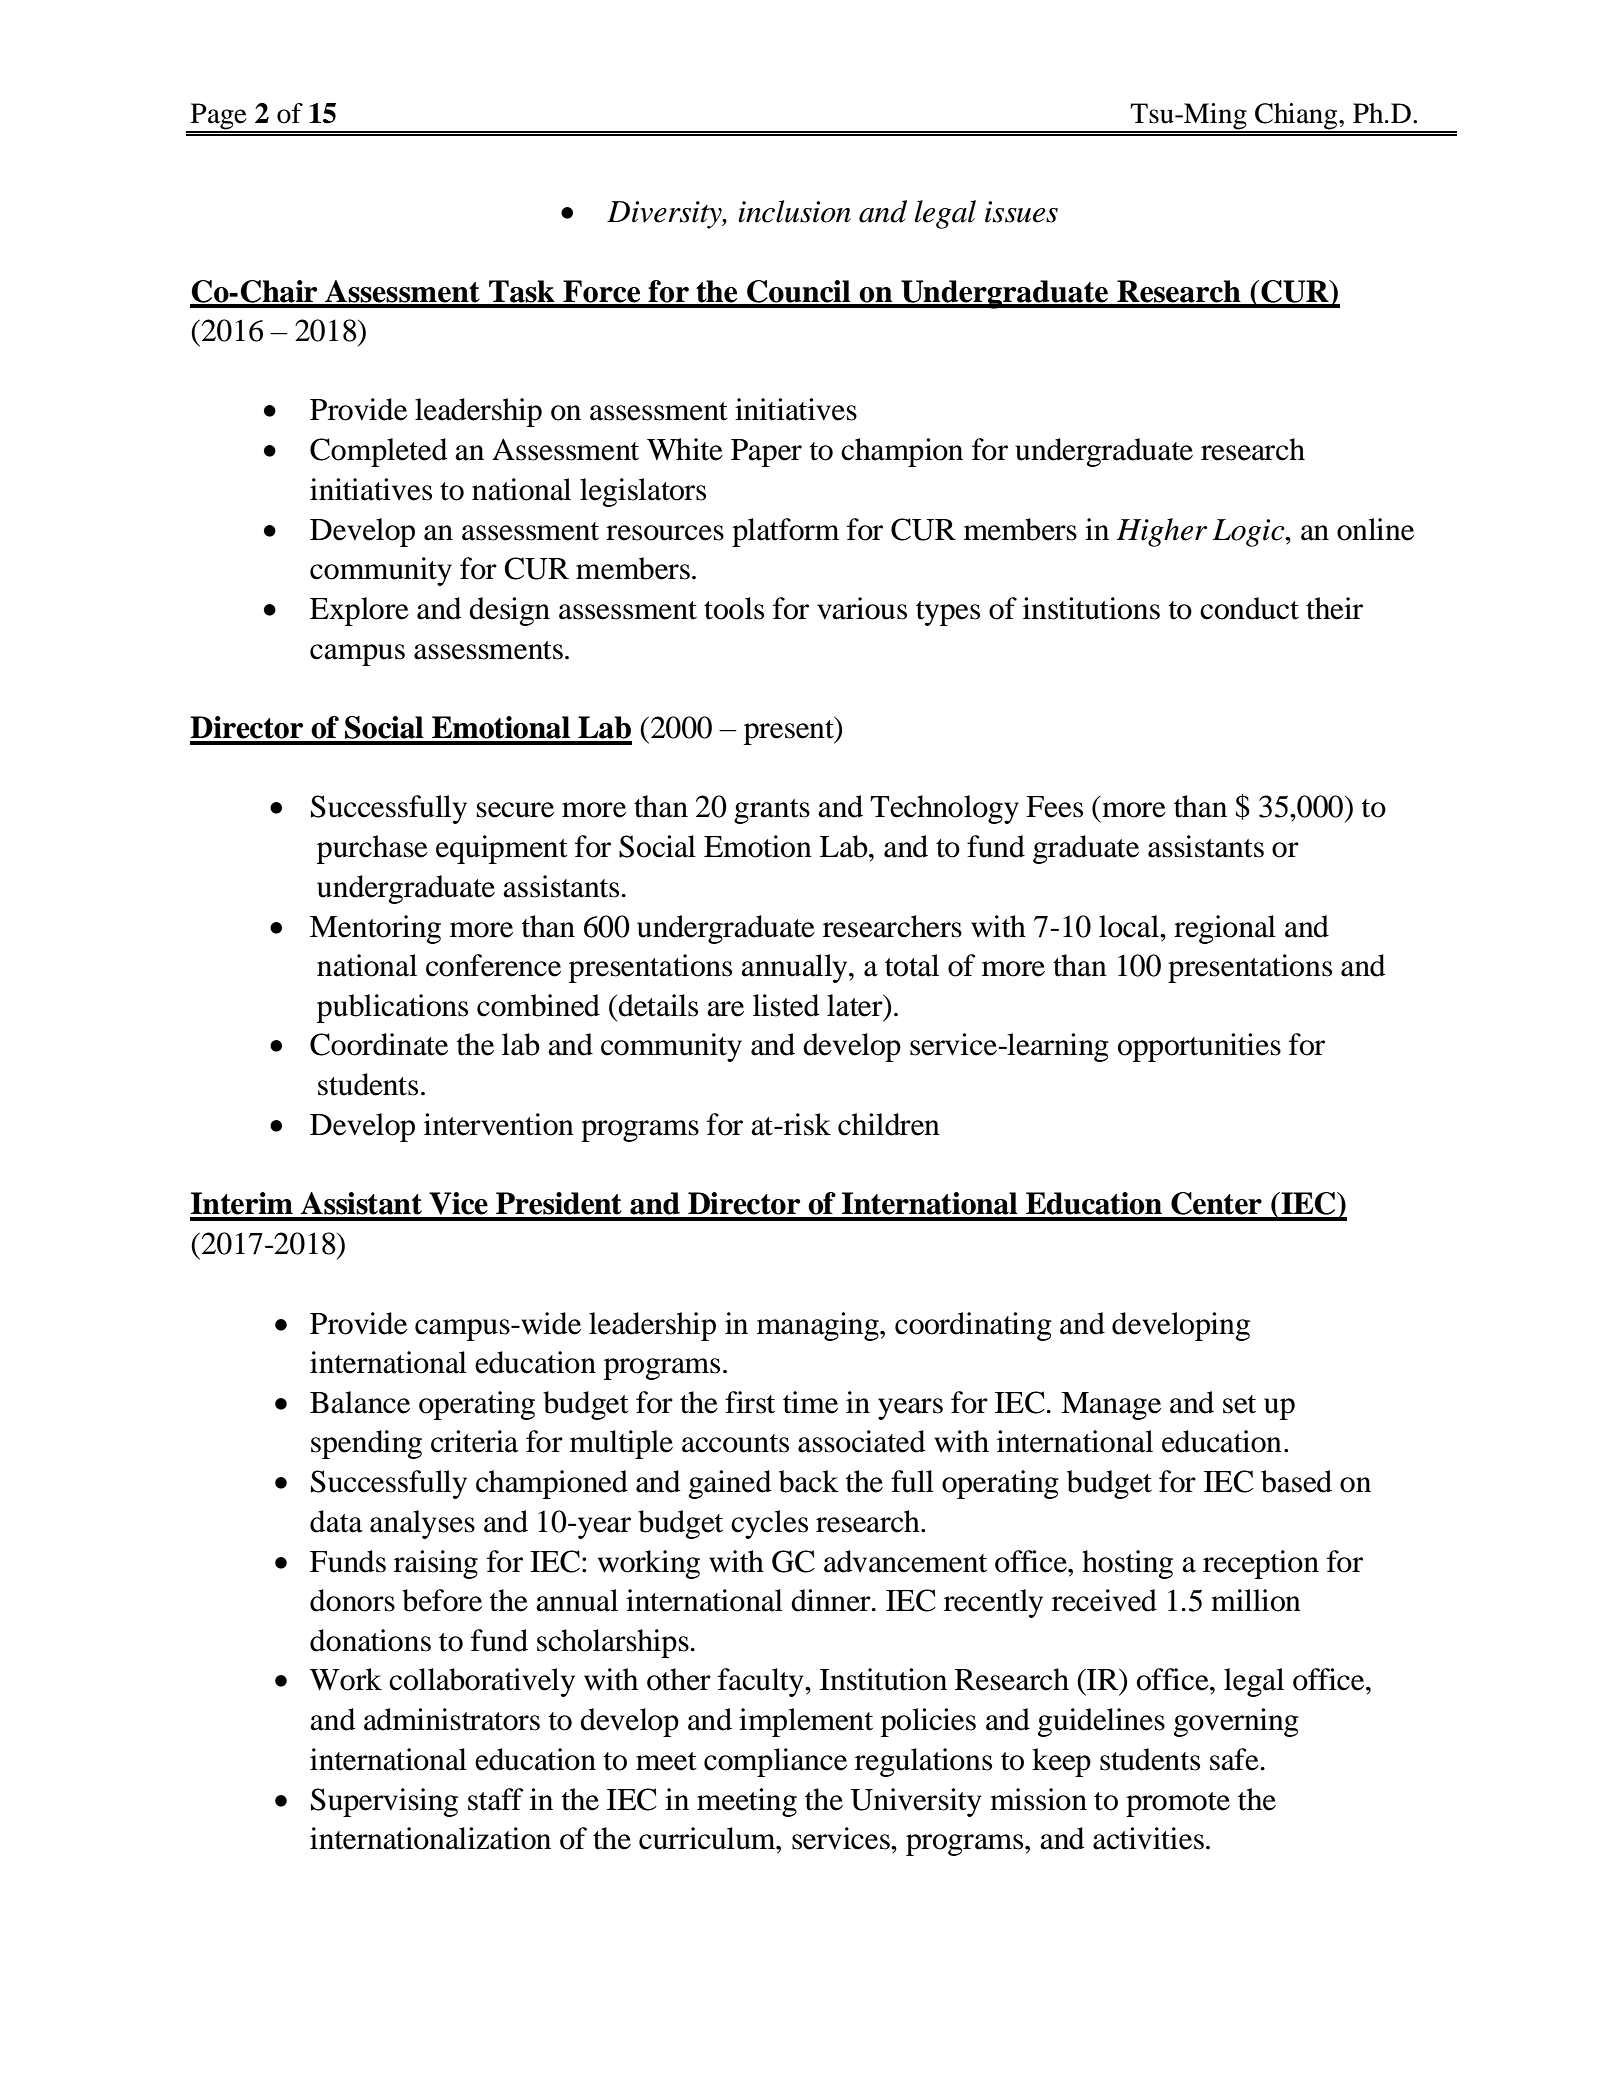  Describe the element at coordinates (1199, 1047) in the screenshot. I see `opportunities` at that location.
